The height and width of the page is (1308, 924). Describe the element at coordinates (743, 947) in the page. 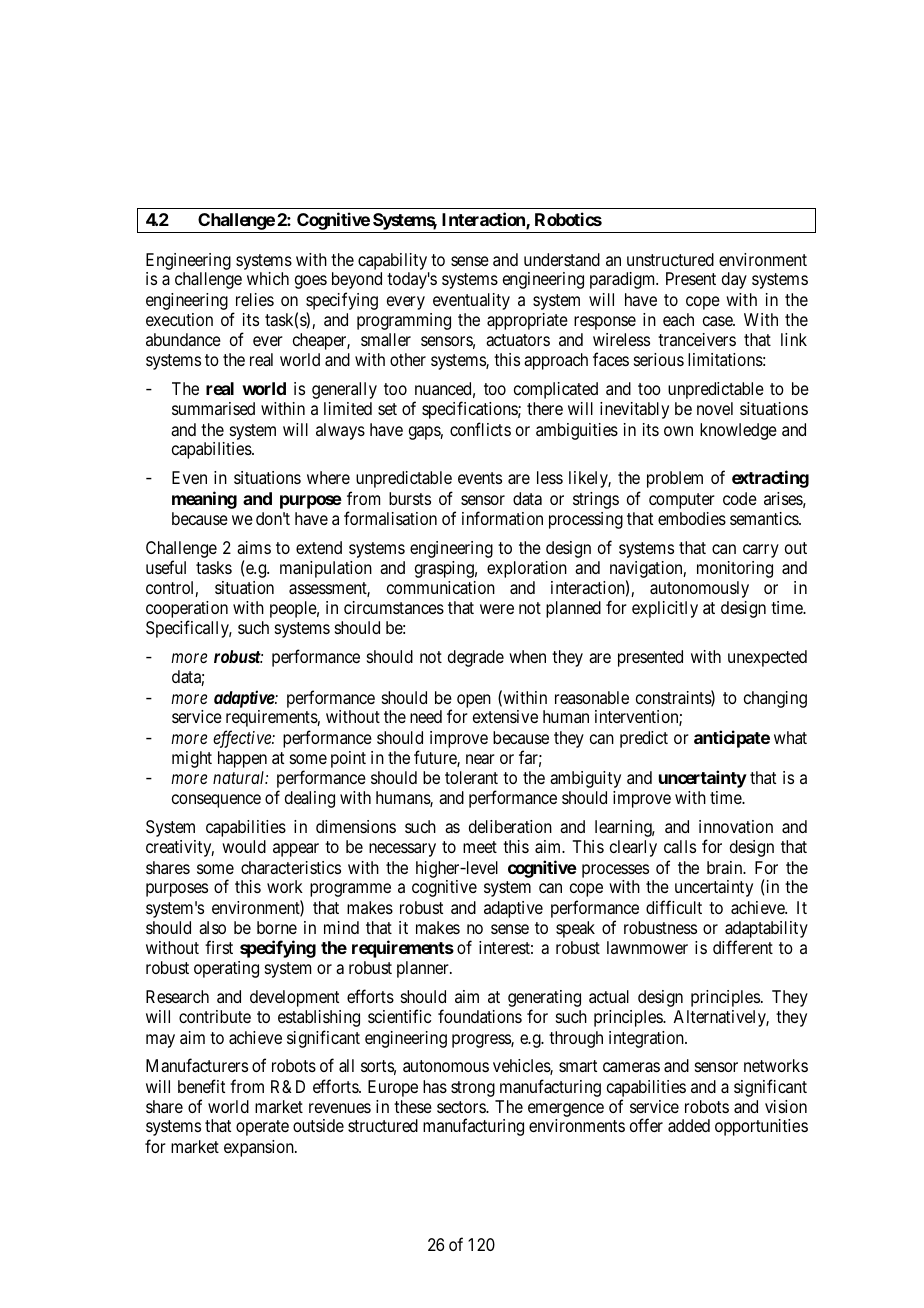

I see `different` at that location.
